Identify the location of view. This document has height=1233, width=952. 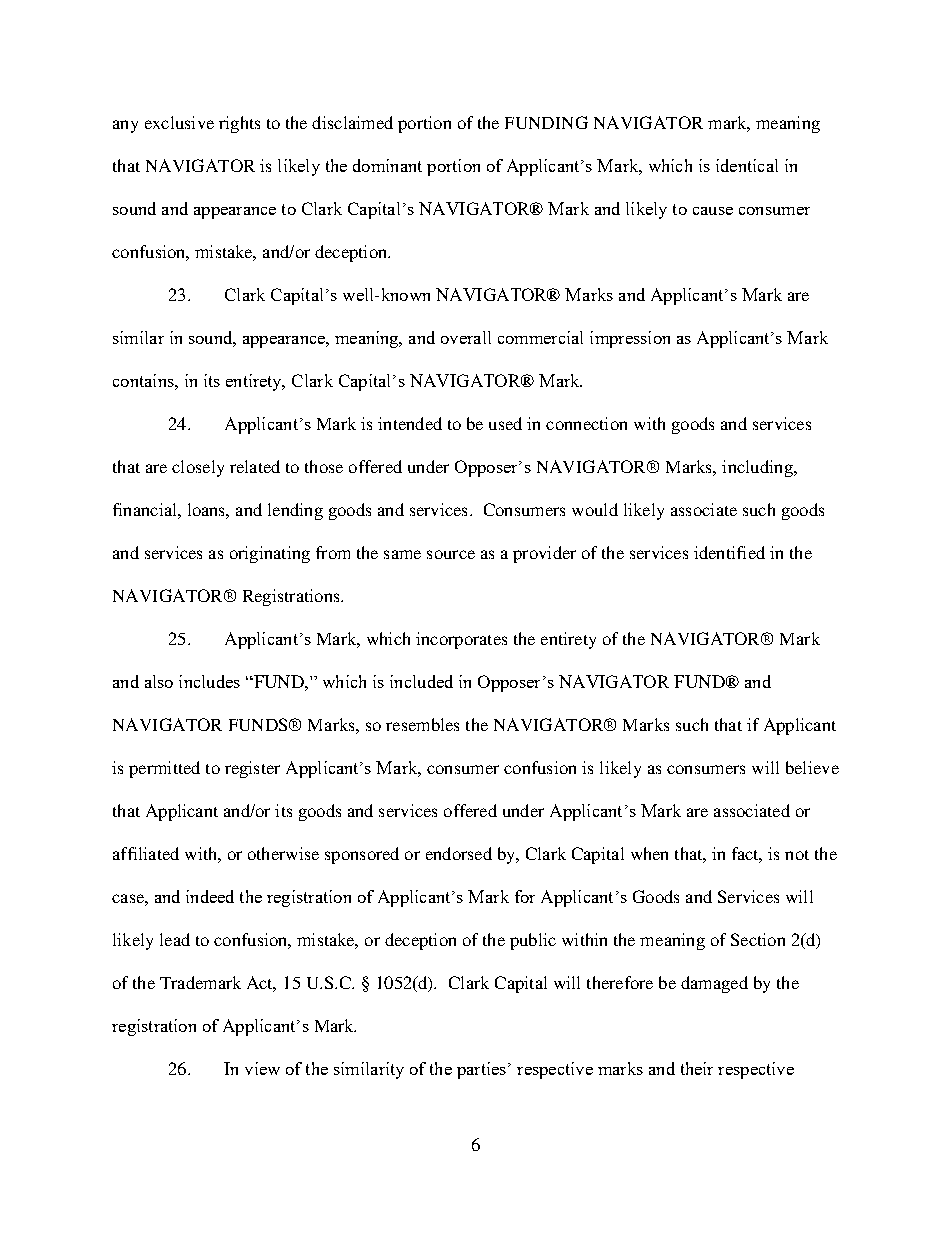
(262, 1068).
